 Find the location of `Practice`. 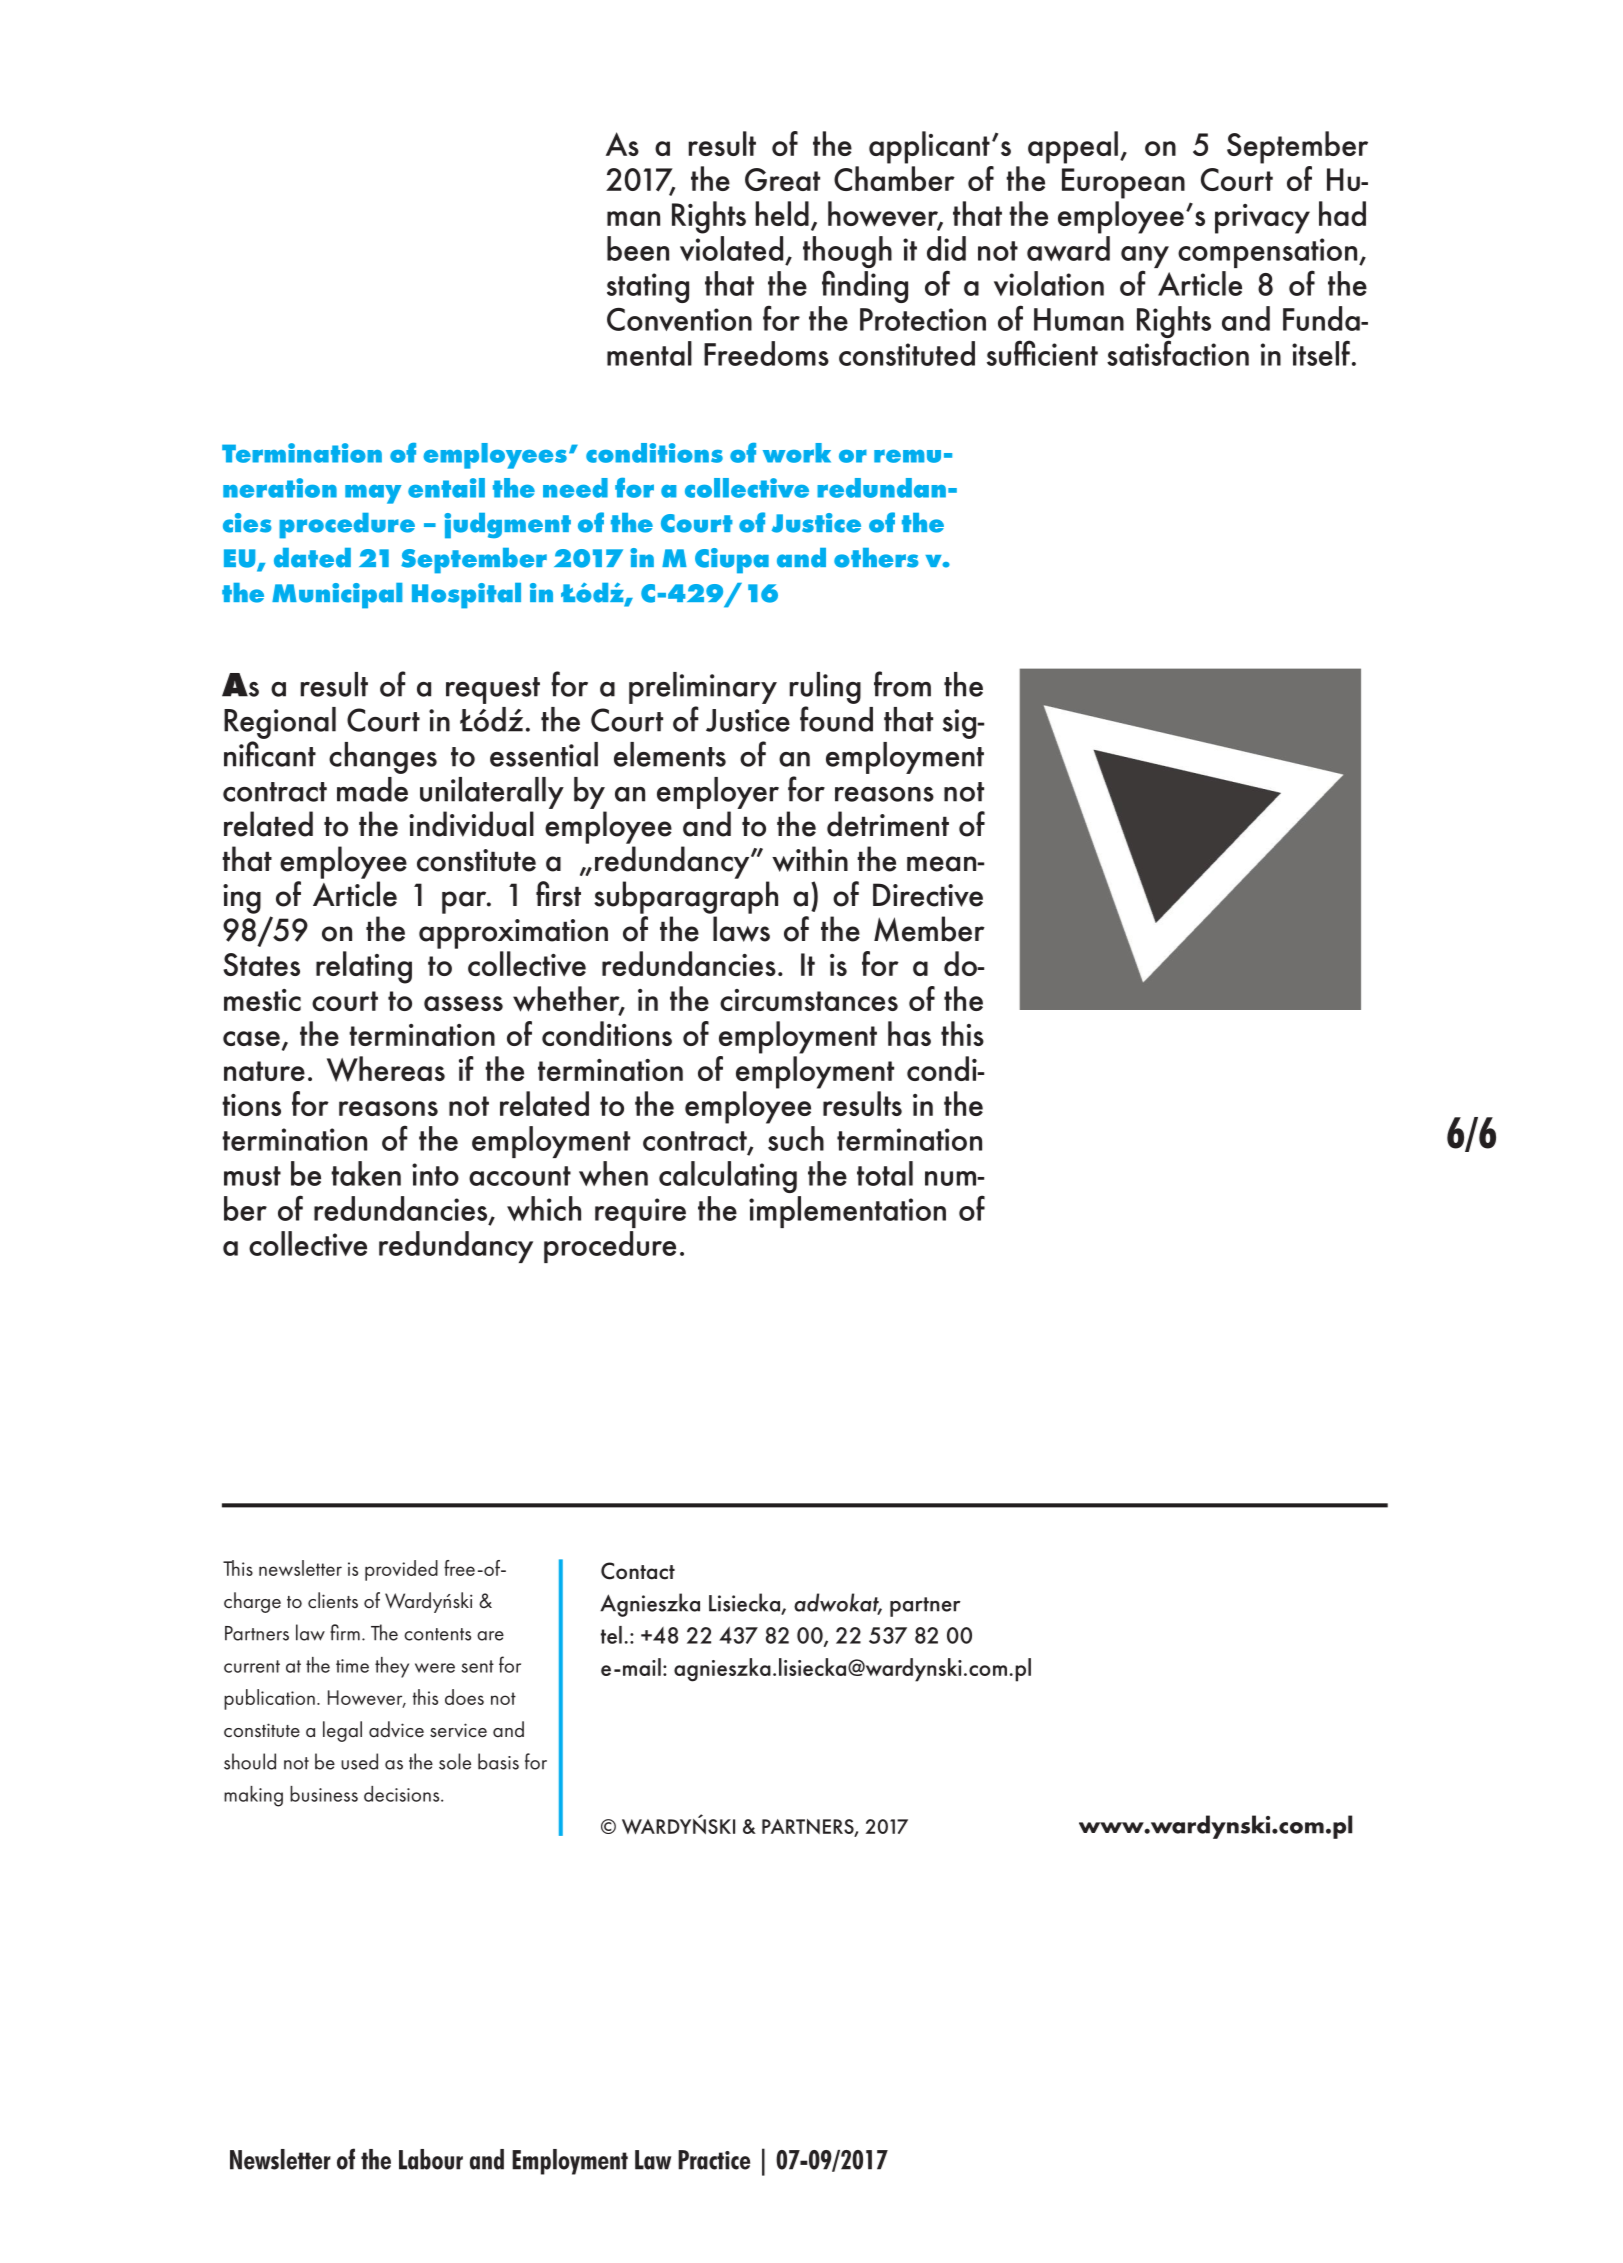

Practice is located at coordinates (714, 2160).
